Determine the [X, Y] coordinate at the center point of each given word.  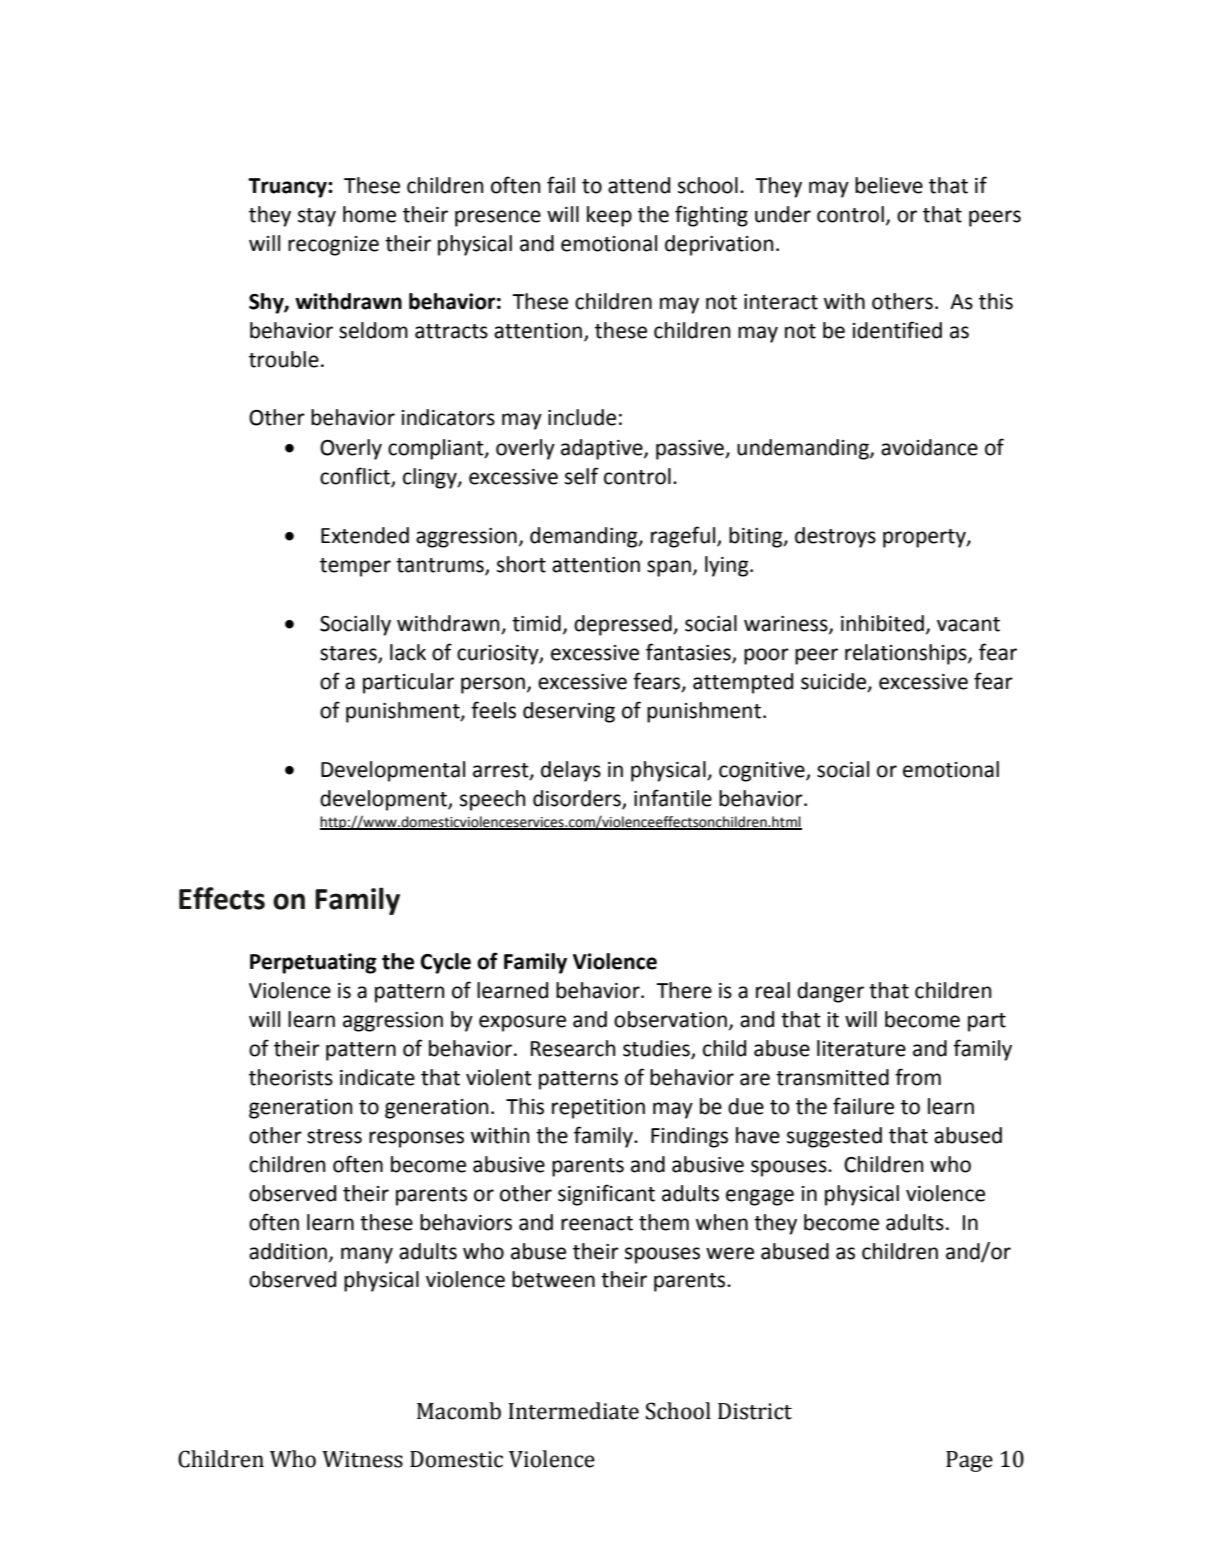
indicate [377, 1077]
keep [609, 216]
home [369, 214]
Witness [362, 1459]
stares [349, 654]
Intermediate [573, 1411]
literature [861, 1048]
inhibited [882, 623]
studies [657, 1049]
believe [889, 185]
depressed [624, 625]
